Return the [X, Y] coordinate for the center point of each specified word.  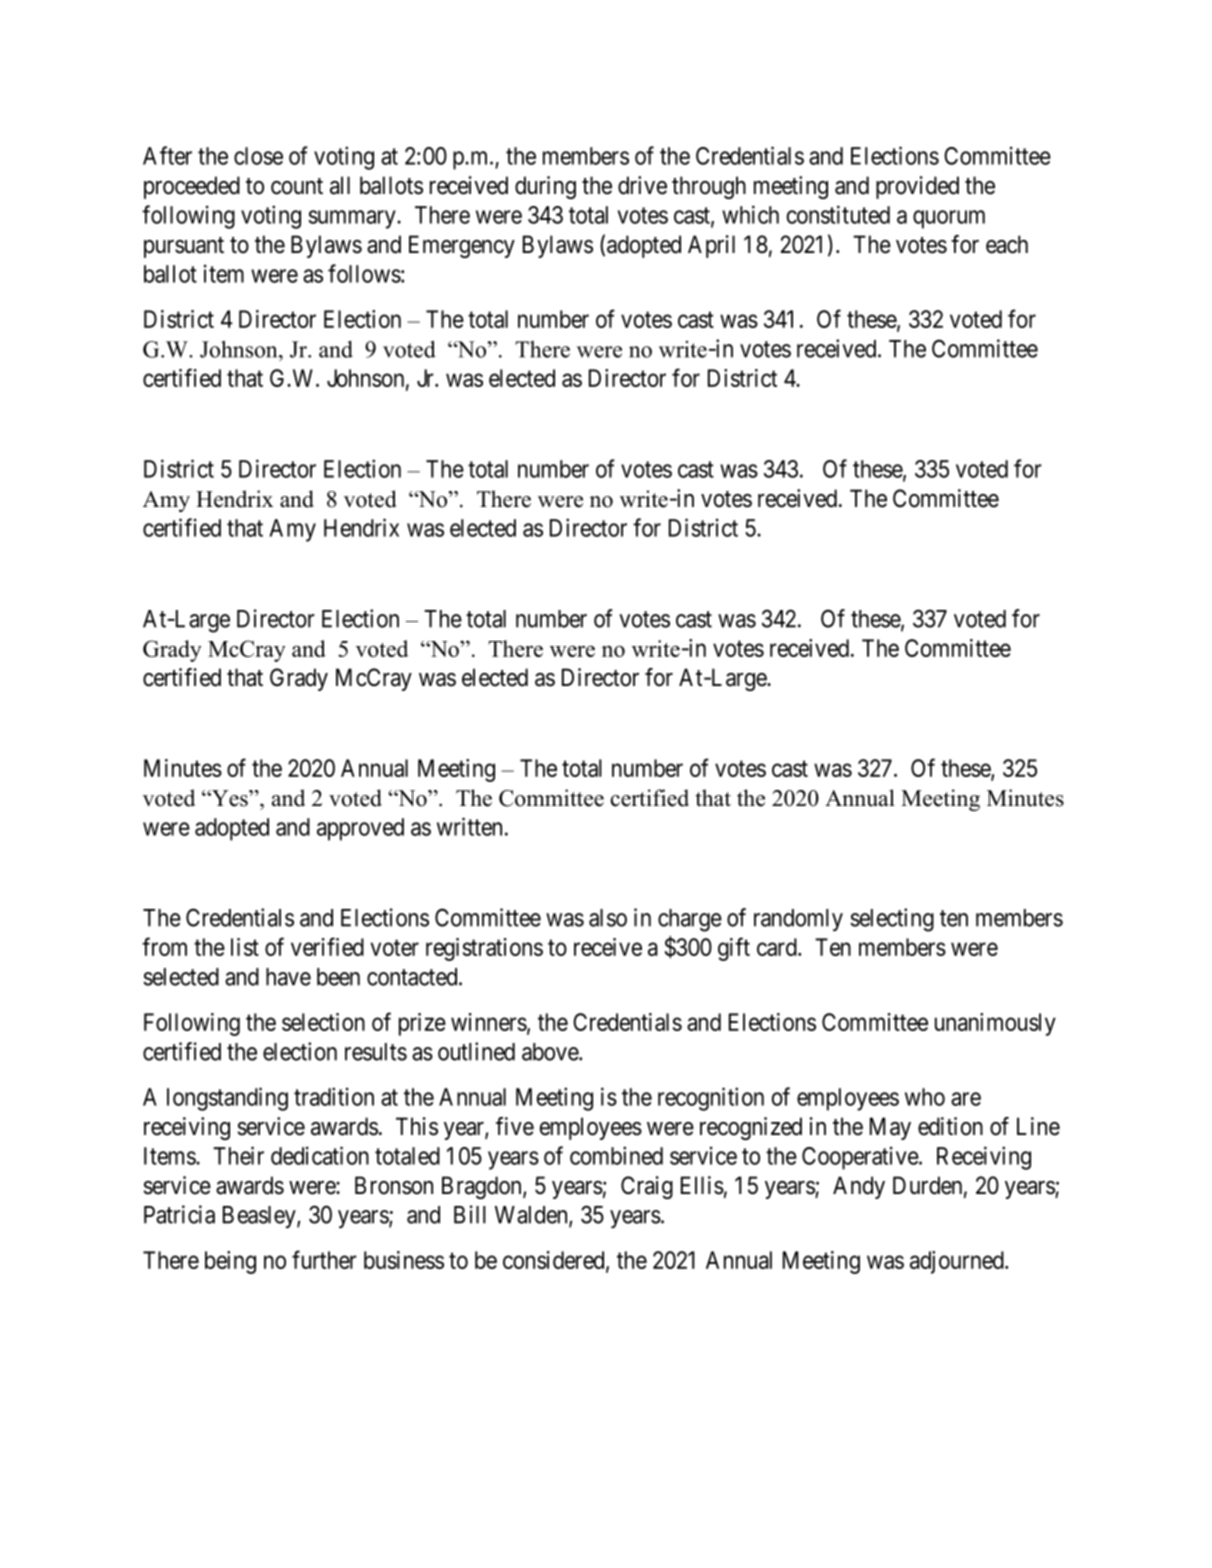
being [230, 1262]
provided [917, 187]
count [297, 186]
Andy [859, 1187]
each [1007, 244]
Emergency [462, 246]
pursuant [184, 247]
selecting [892, 920]
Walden [532, 1216]
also [608, 918]
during [545, 187]
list [245, 947]
